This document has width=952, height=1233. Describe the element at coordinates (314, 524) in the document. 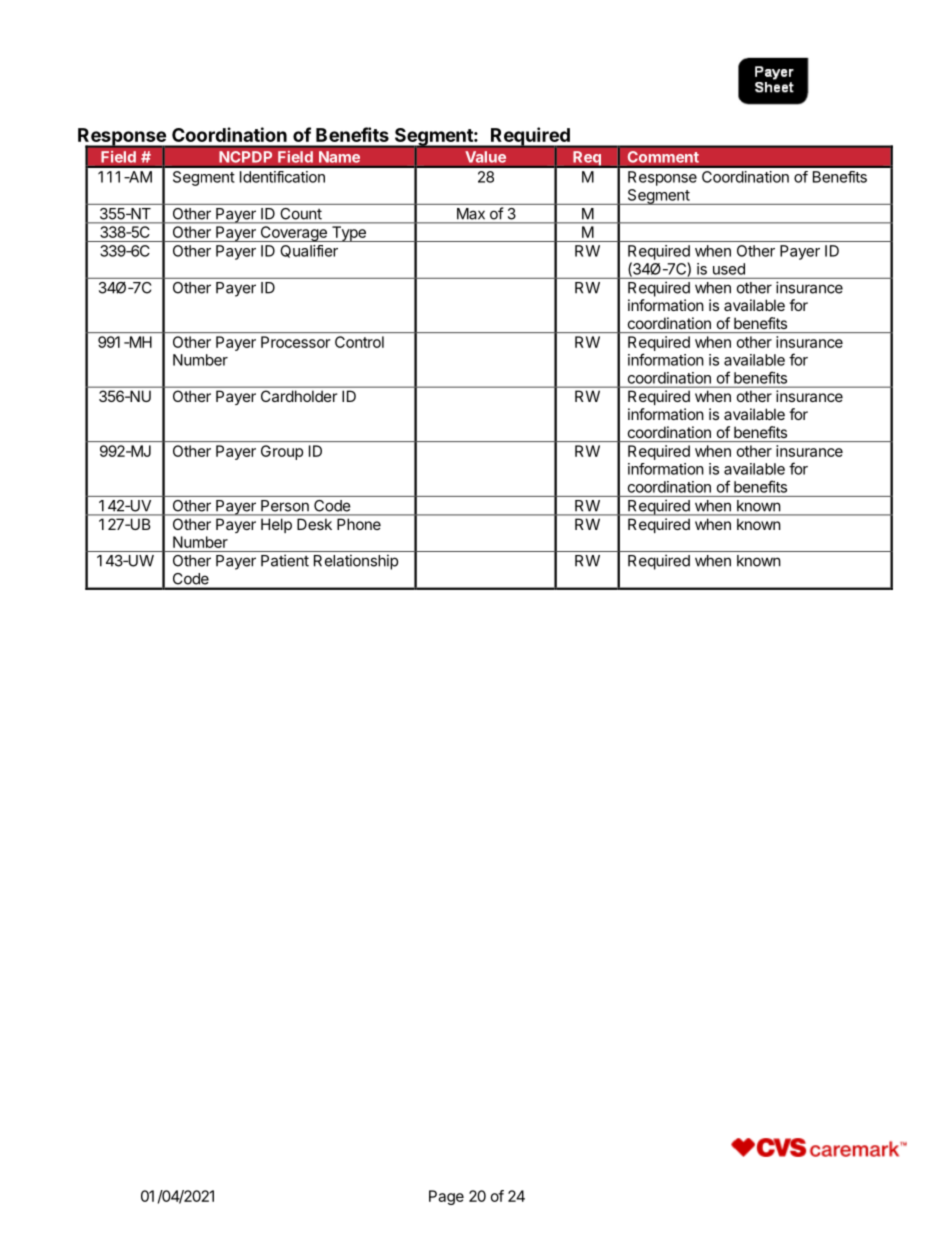

I see `Desk` at that location.
